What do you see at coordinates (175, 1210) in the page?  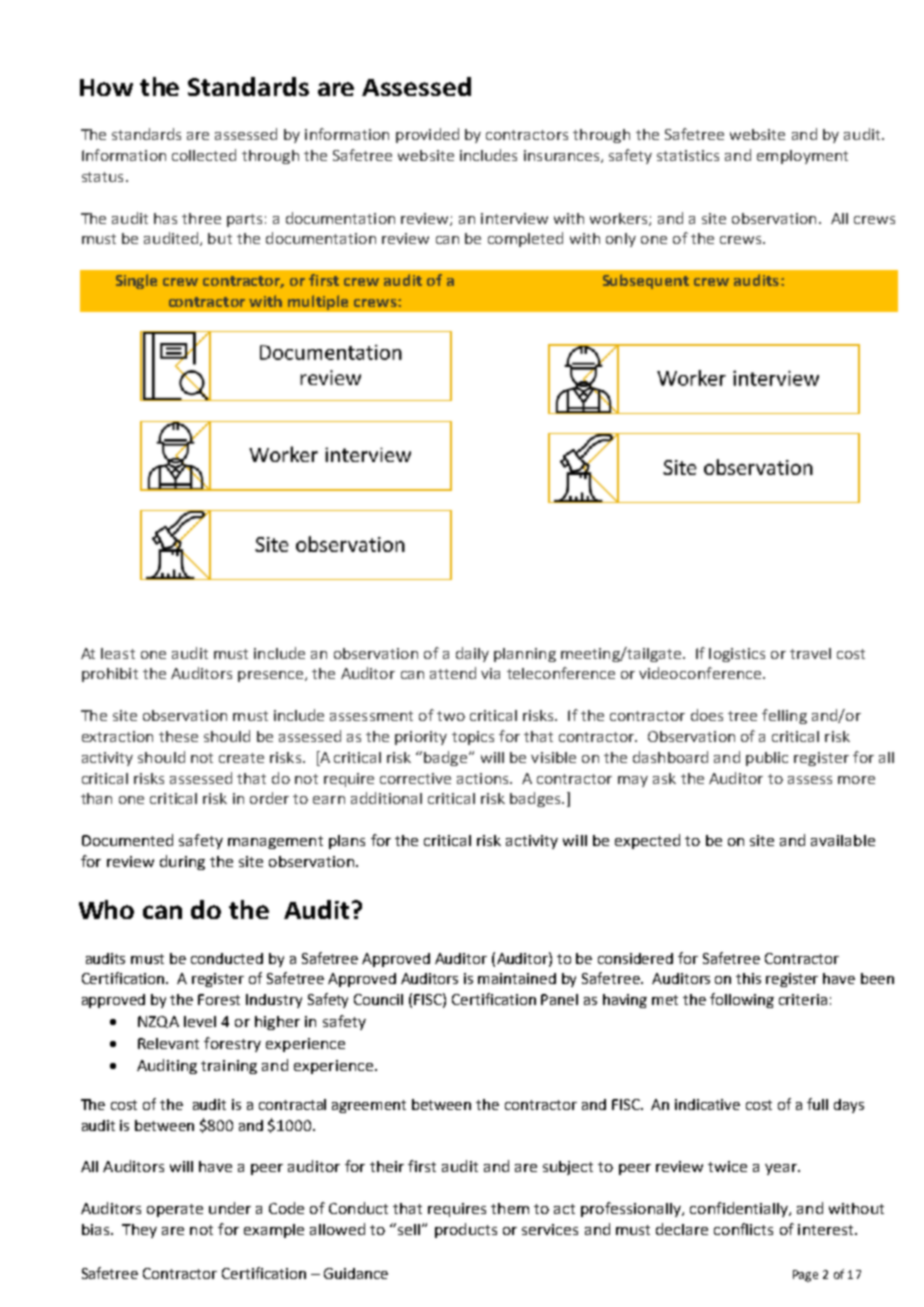 I see `operate` at bounding box center [175, 1210].
